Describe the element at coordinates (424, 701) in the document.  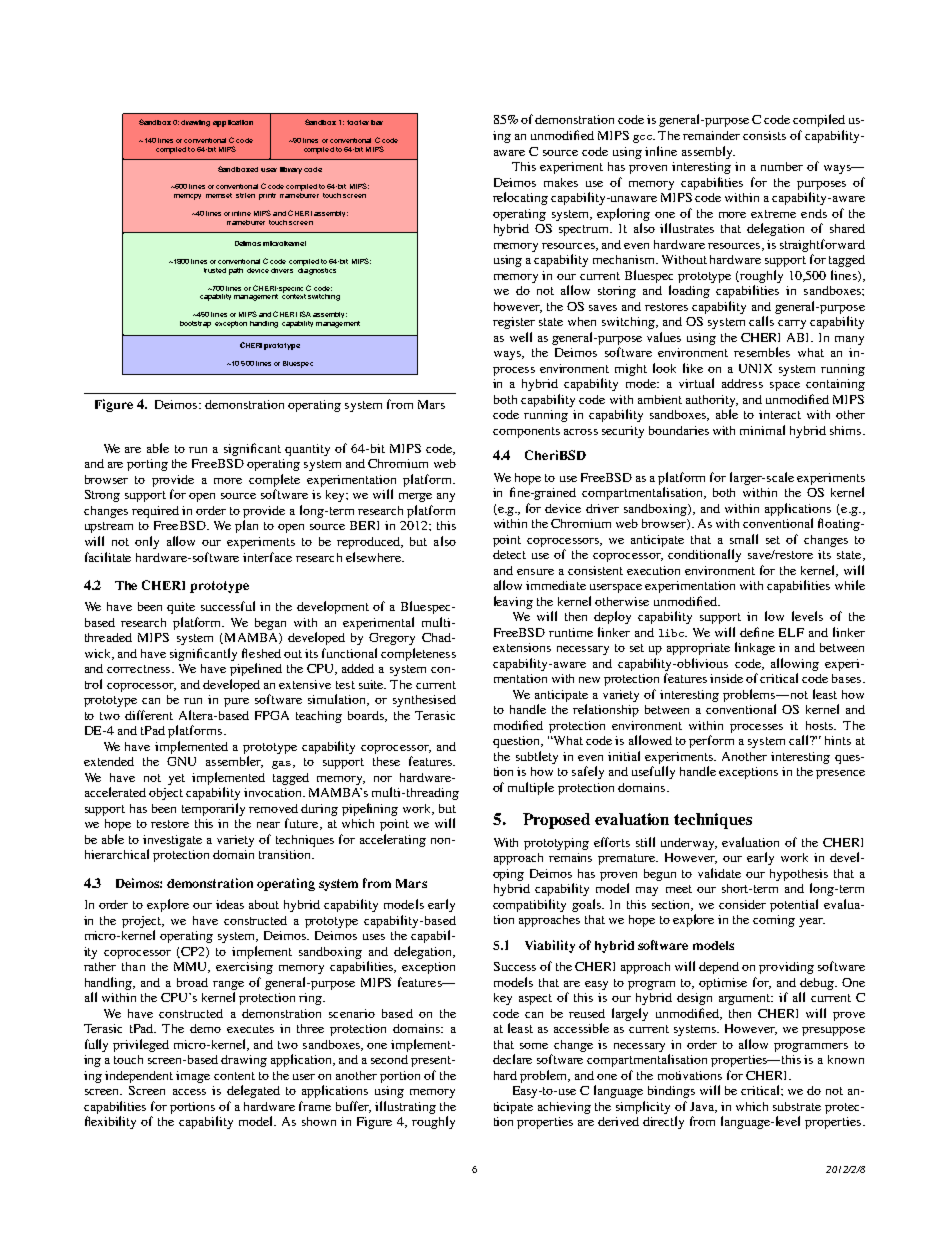
I see `synthesised` at that location.
